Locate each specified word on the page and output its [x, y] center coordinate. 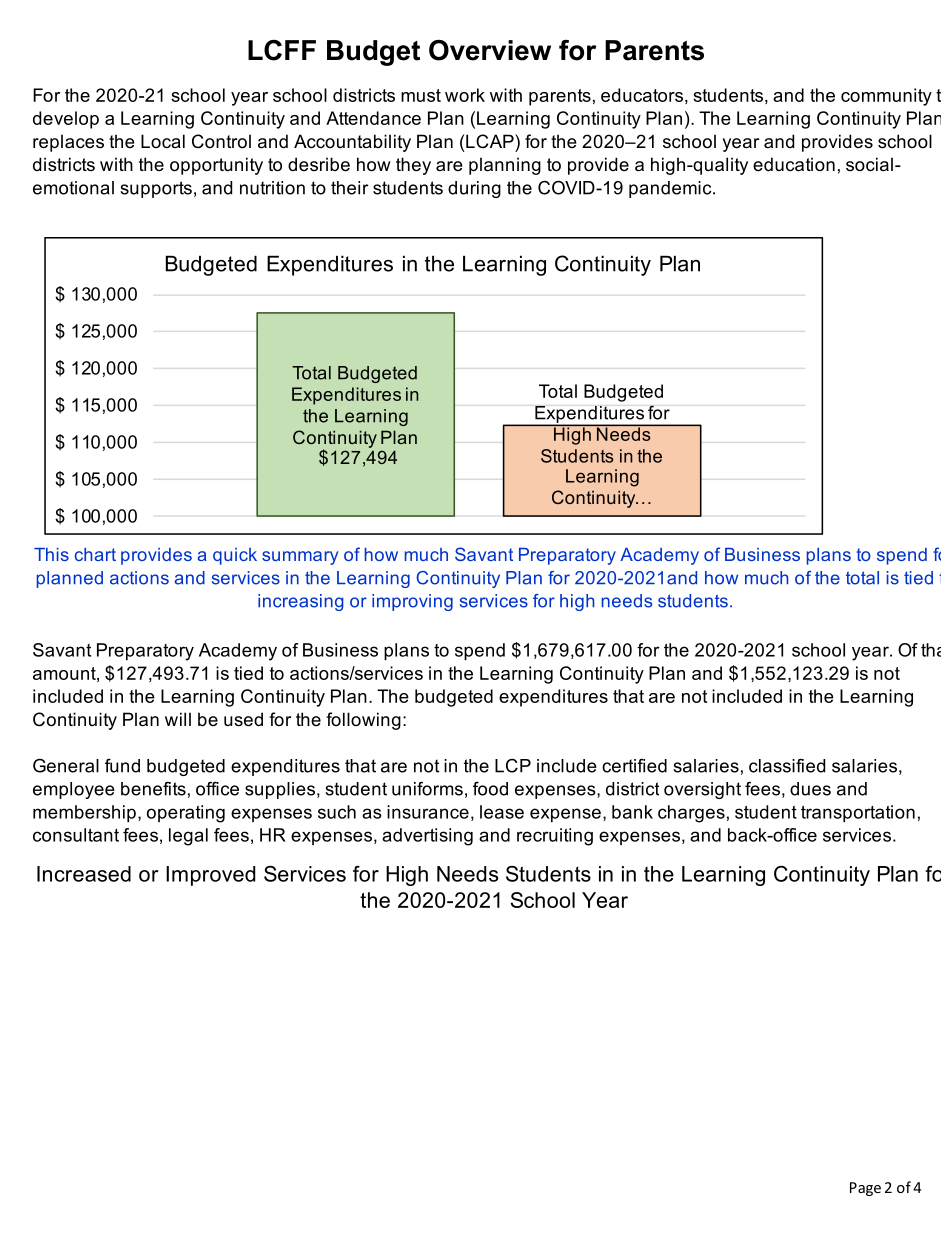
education [794, 164]
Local [163, 141]
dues [810, 789]
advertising [427, 837]
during [474, 189]
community [886, 97]
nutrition [272, 188]
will [178, 719]
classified [787, 765]
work [465, 95]
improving [412, 602]
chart [95, 554]
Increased [84, 874]
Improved [210, 876]
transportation [858, 813]
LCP [513, 765]
